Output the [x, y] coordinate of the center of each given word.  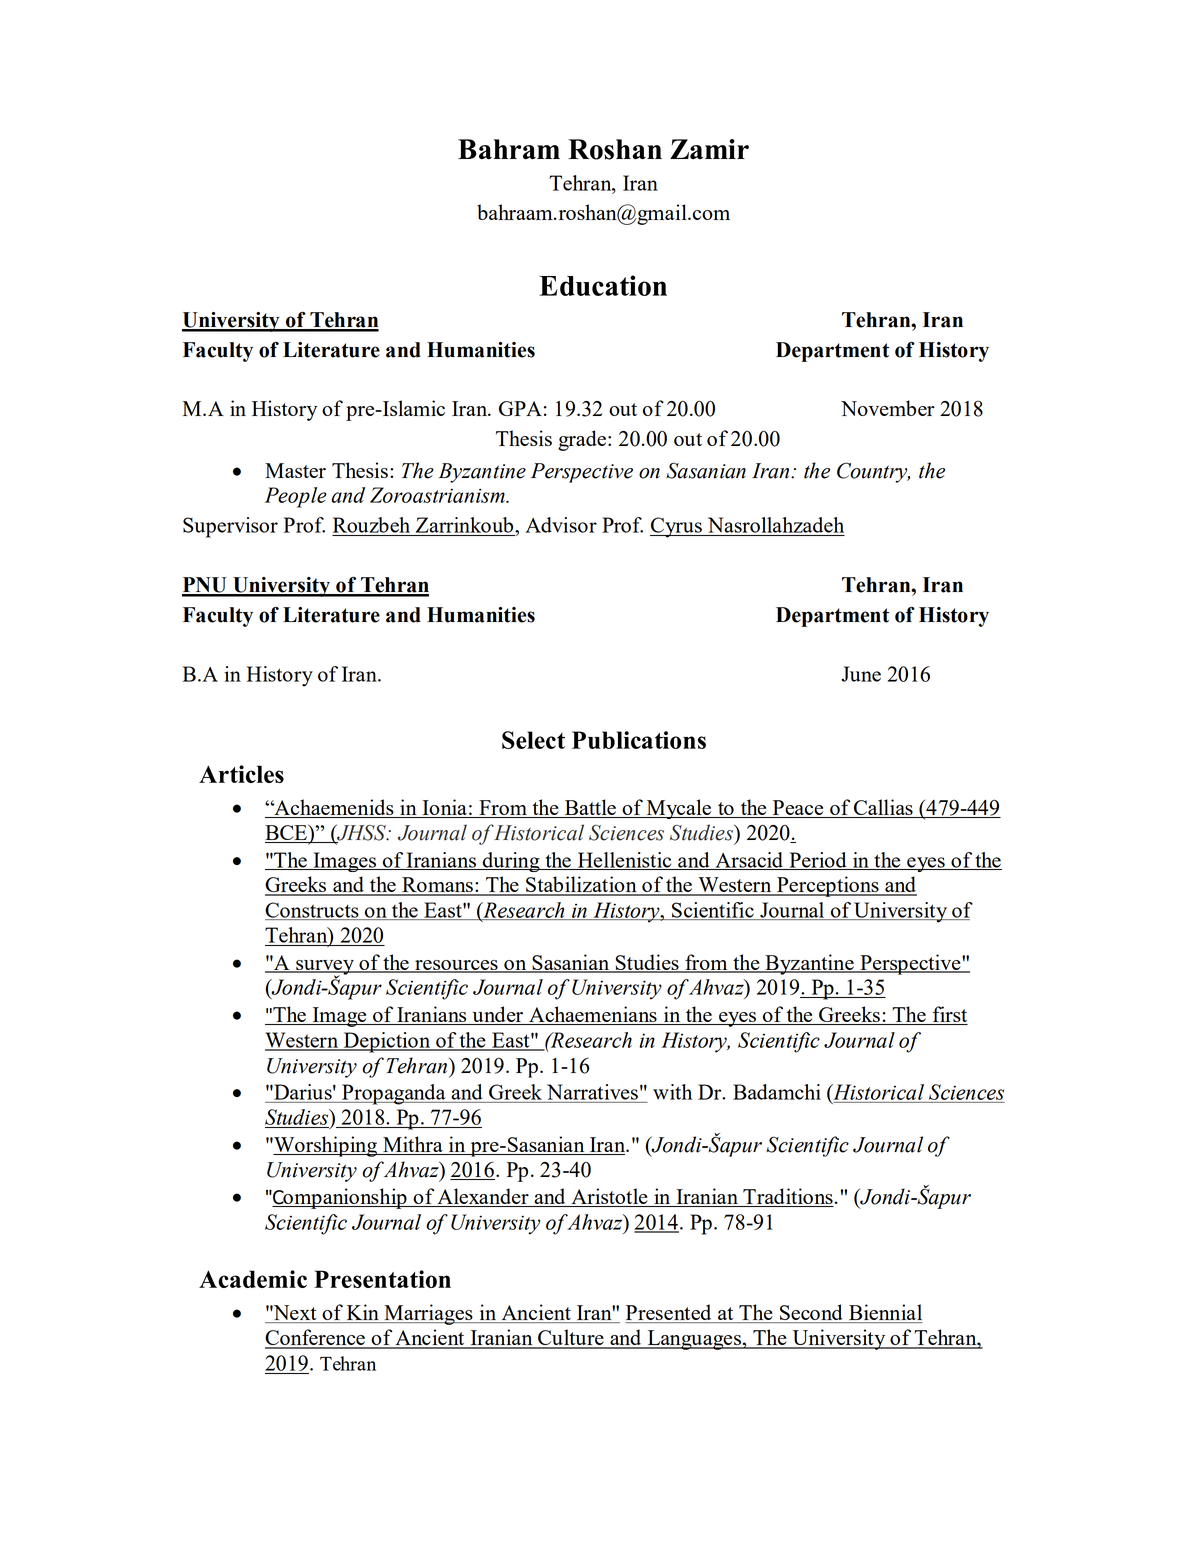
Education [603, 285]
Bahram [509, 149]
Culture [571, 1338]
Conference [316, 1338]
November [888, 408]
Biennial [885, 1313]
